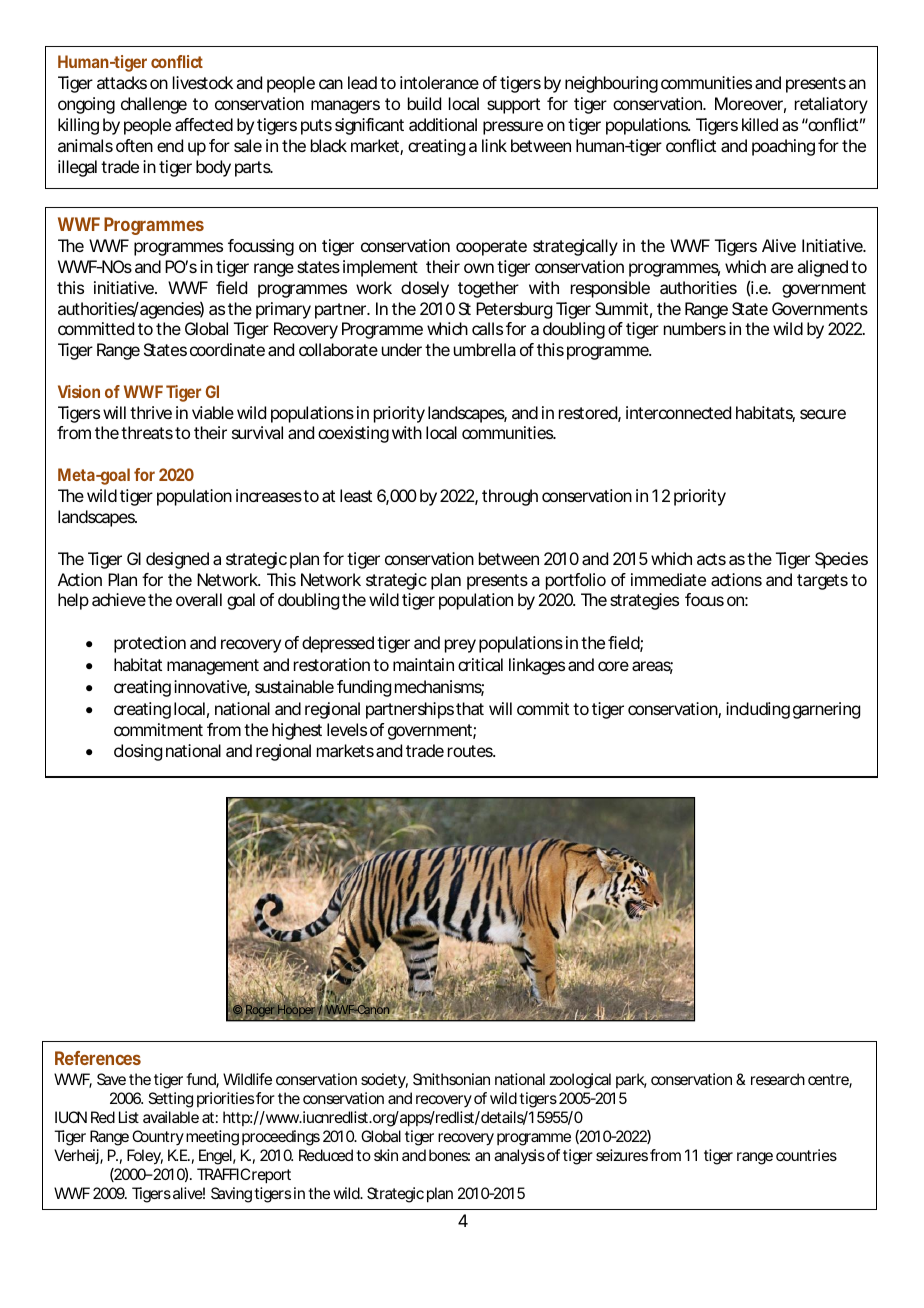  I want to click on Country, so click(158, 1137).
